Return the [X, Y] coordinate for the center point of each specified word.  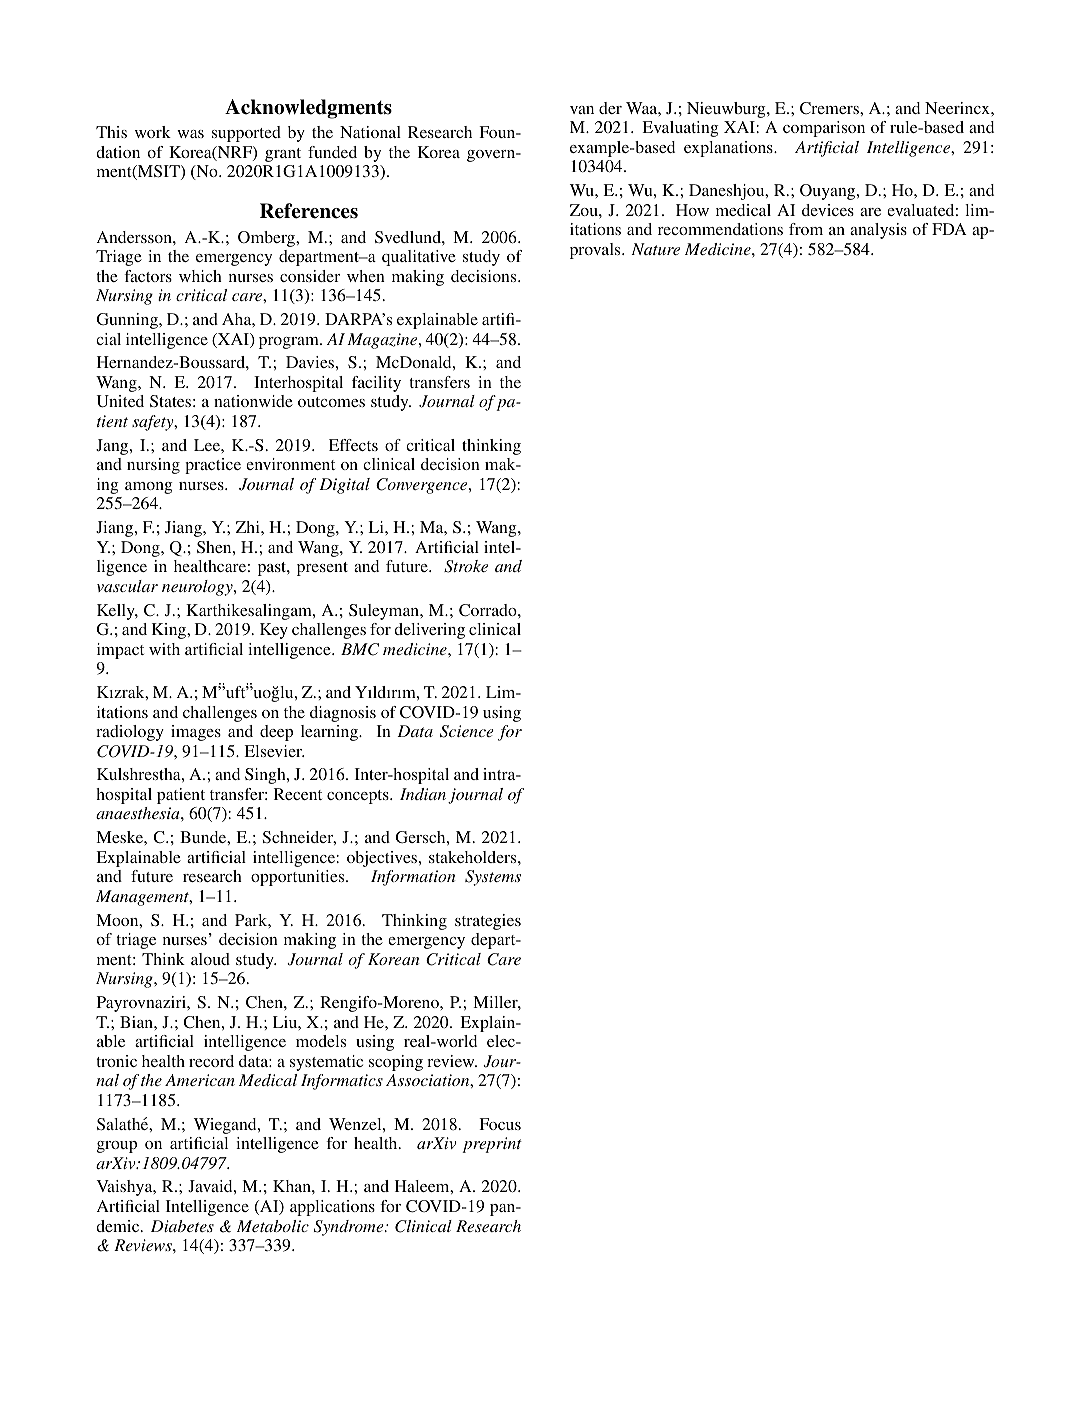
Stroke [466, 566]
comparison [824, 129]
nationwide [253, 401]
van [582, 110]
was [190, 134]
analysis [878, 231]
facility [376, 384]
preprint [492, 1145]
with [164, 649]
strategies [488, 922]
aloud [210, 959]
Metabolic [273, 1226]
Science [467, 731]
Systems [493, 878]
